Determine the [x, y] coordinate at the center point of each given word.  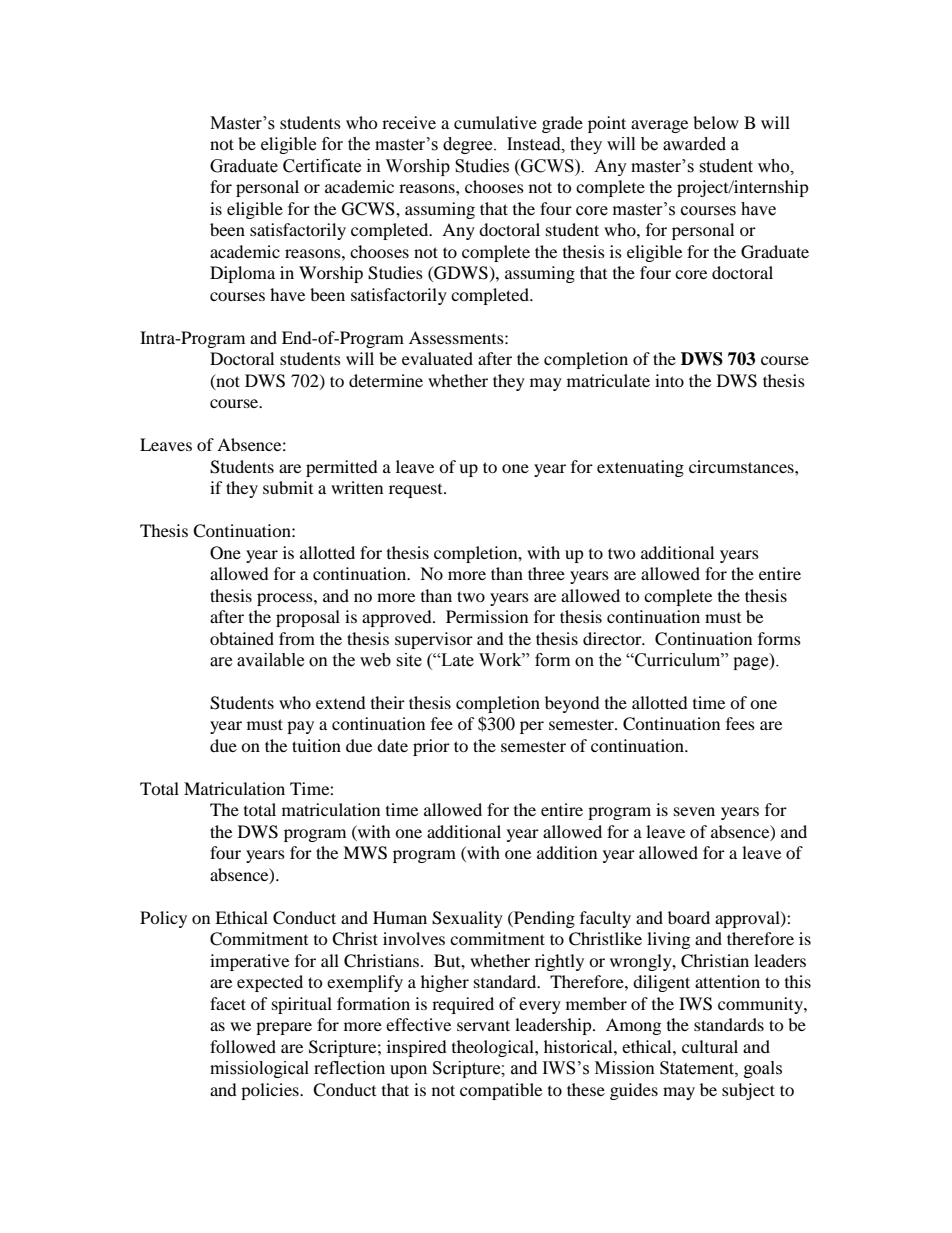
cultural [710, 1046]
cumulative [495, 122]
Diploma [242, 274]
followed [243, 1046]
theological [494, 1048]
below [716, 122]
